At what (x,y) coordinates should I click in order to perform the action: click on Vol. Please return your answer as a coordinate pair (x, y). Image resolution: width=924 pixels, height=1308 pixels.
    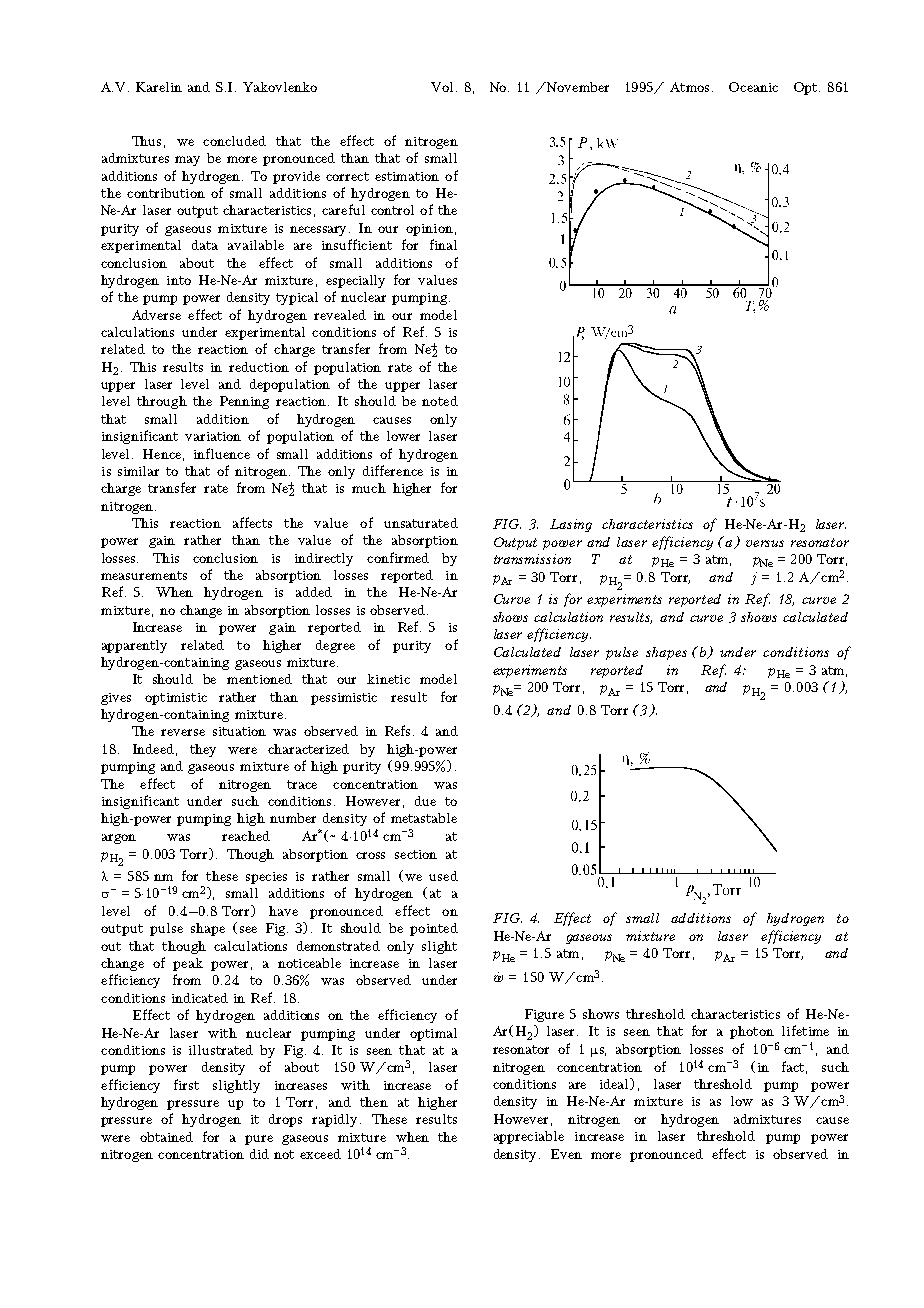
    Looking at the image, I should click on (442, 87).
